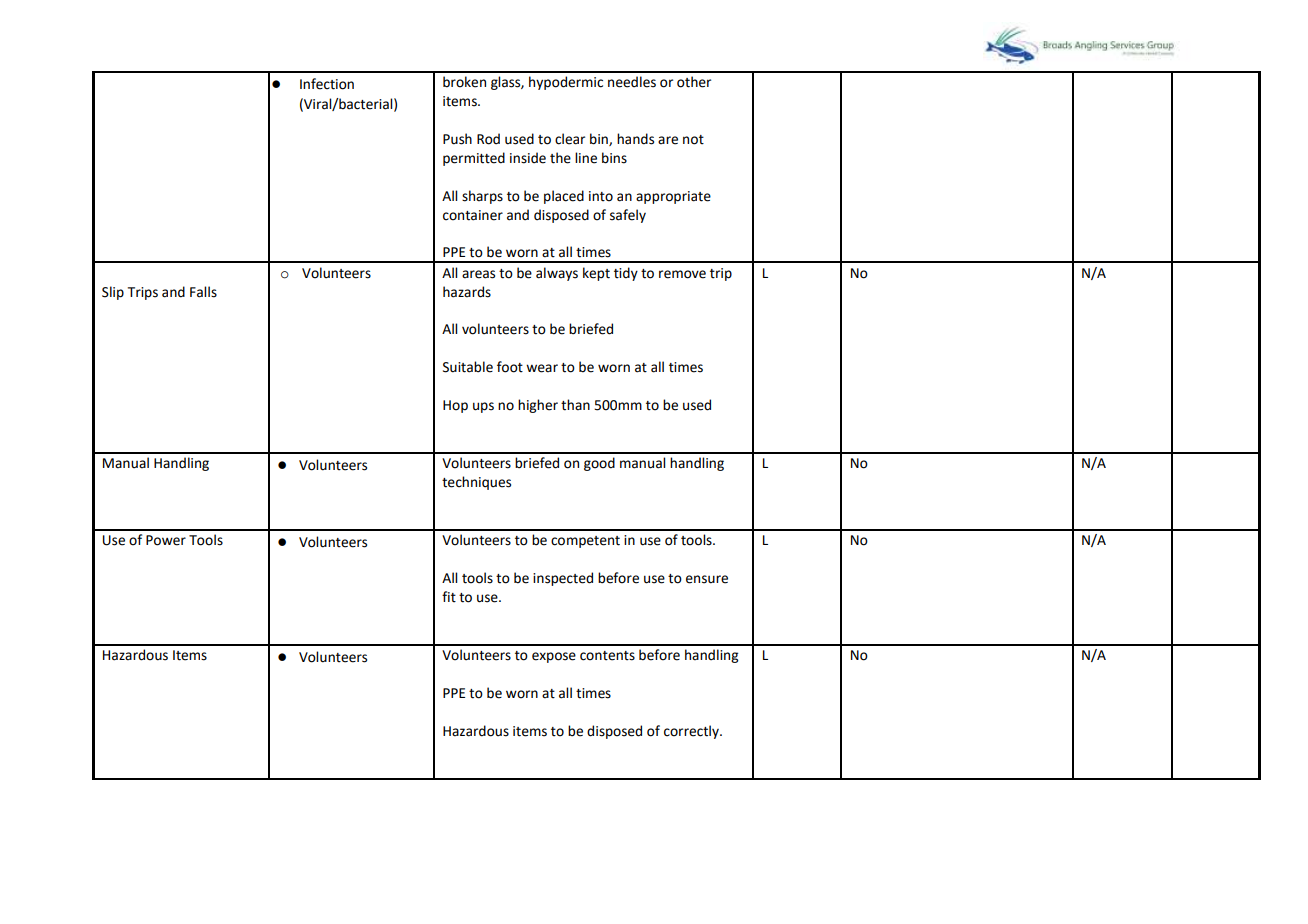 Image resolution: width=1308 pixels, height=924 pixels. What do you see at coordinates (464, 82) in the document?
I see `broken` at bounding box center [464, 82].
